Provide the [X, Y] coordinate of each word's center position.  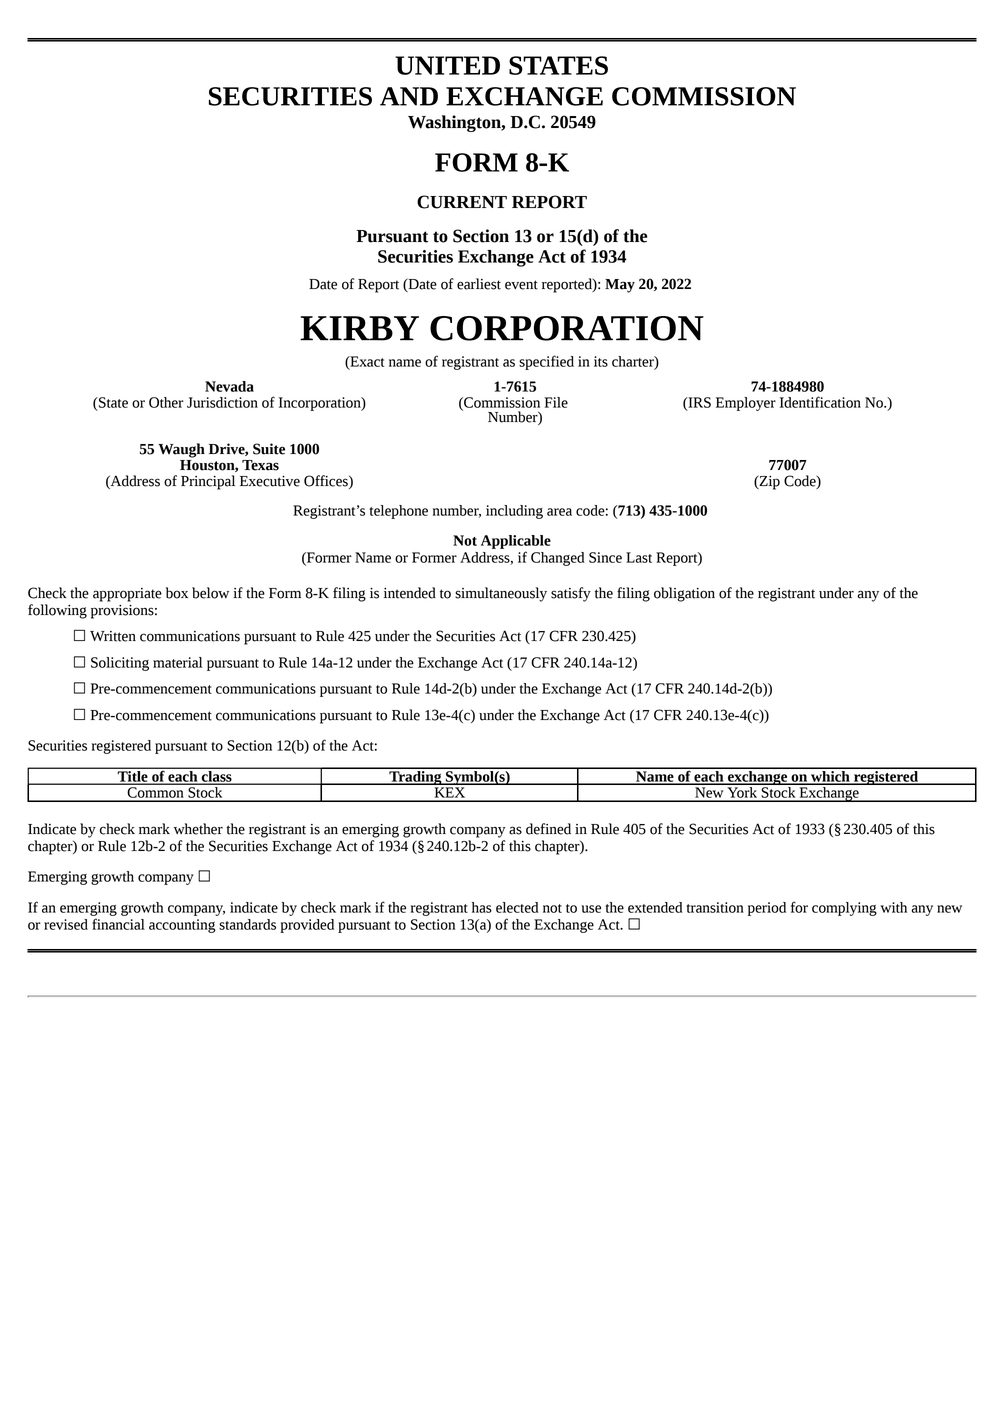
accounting [182, 926]
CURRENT [462, 202]
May [620, 286]
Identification [820, 402]
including [514, 512]
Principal [208, 482]
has [482, 907]
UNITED [447, 65]
